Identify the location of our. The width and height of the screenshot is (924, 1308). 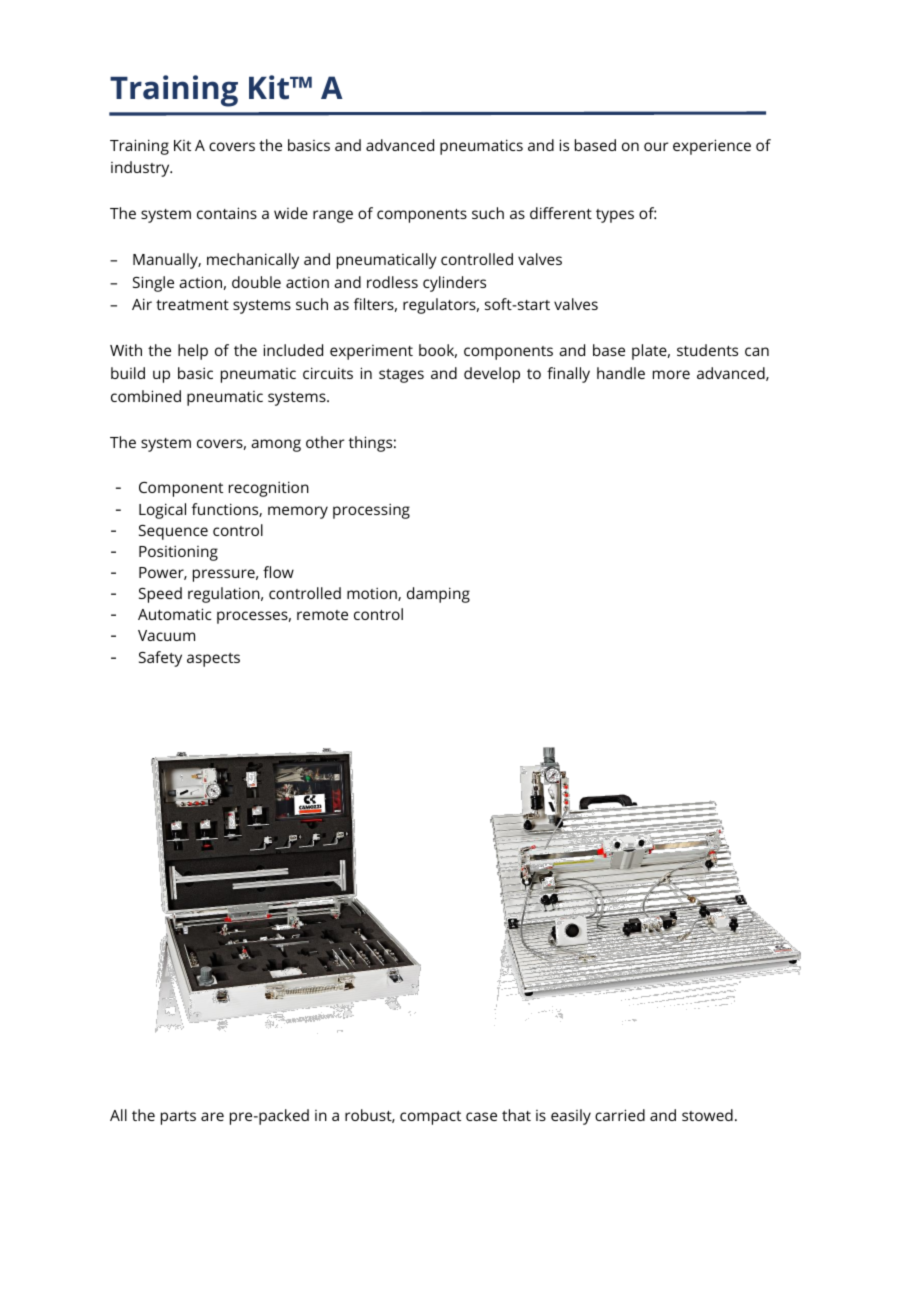
(656, 146).
